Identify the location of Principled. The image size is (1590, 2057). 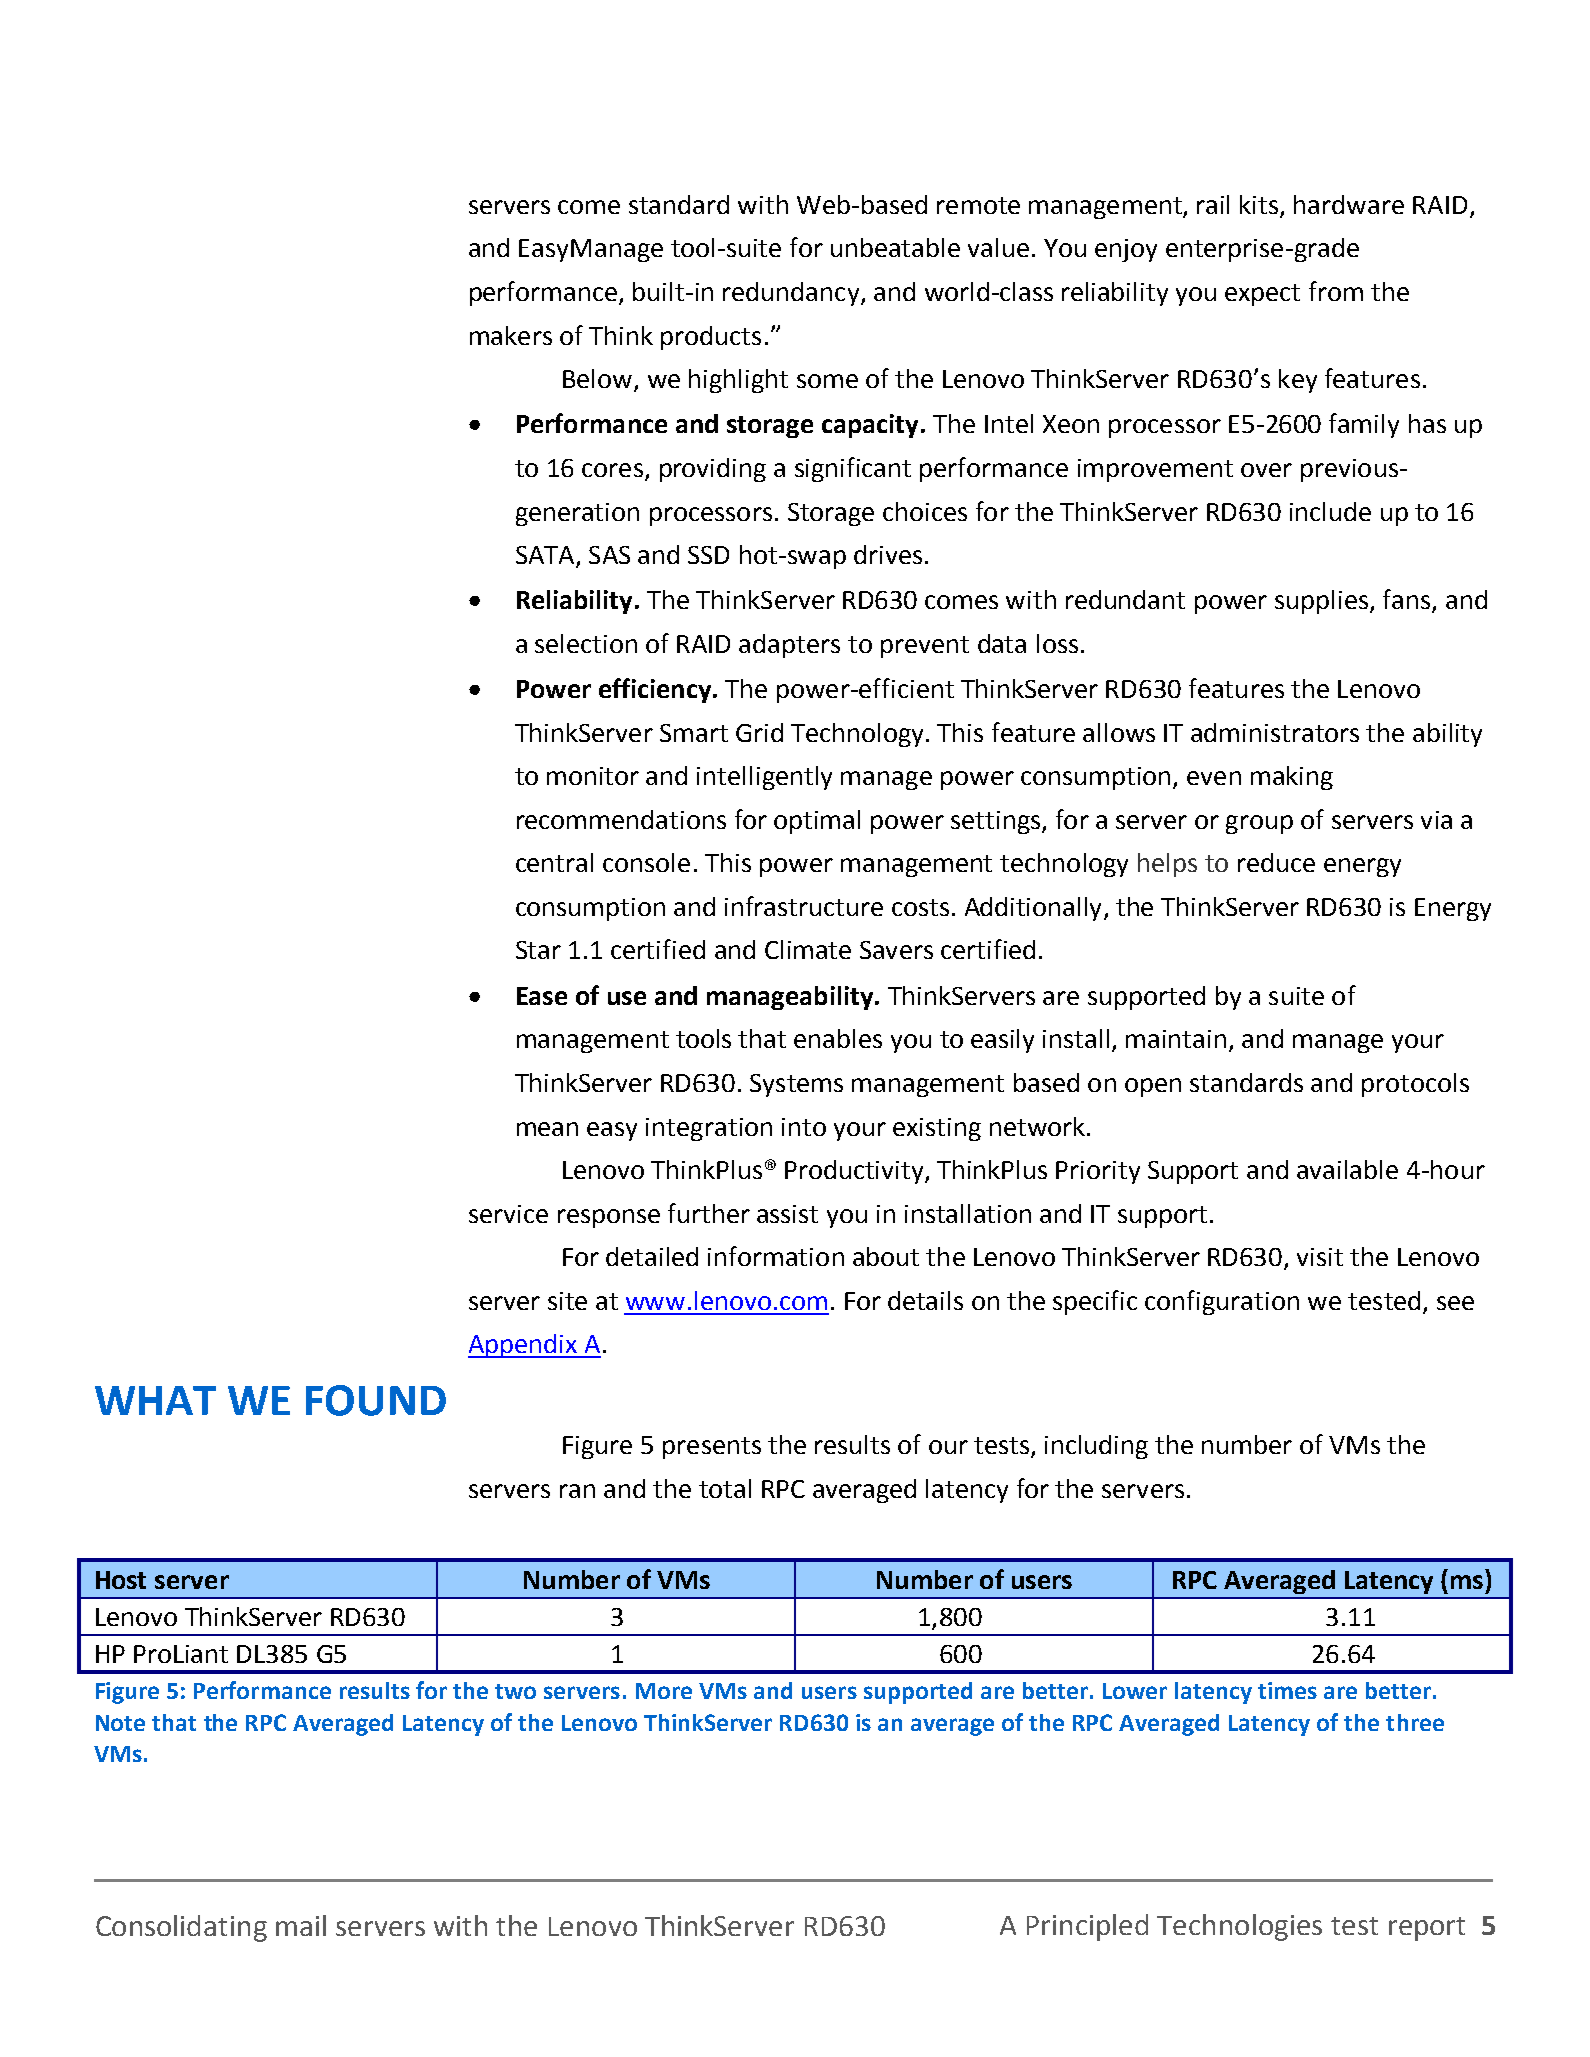
(1087, 1927).
